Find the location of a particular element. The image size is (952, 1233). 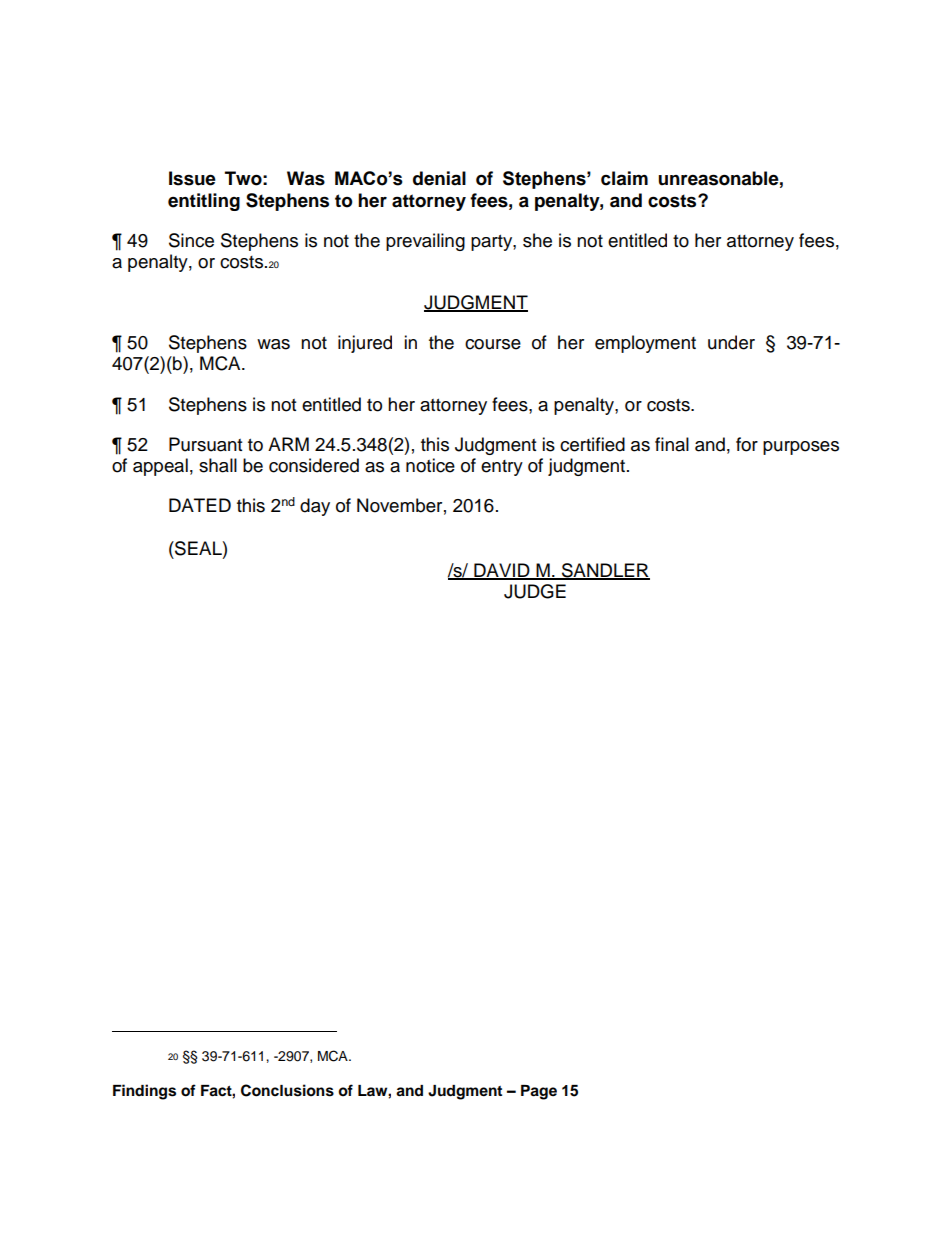

Conclusions is located at coordinates (287, 1090).
